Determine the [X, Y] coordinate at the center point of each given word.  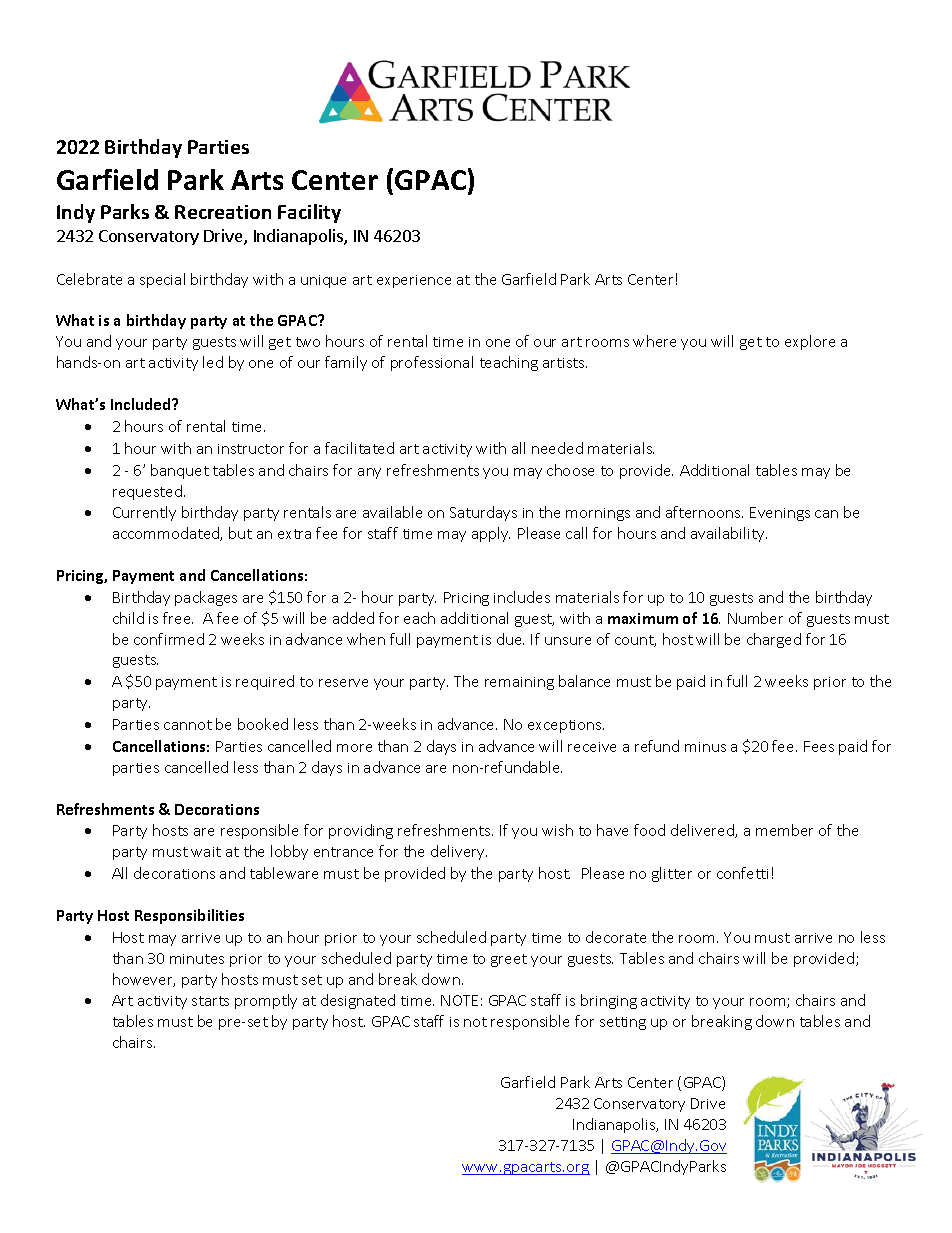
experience [414, 281]
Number [755, 618]
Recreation [223, 212]
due [510, 639]
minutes [197, 959]
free [178, 618]
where [654, 341]
